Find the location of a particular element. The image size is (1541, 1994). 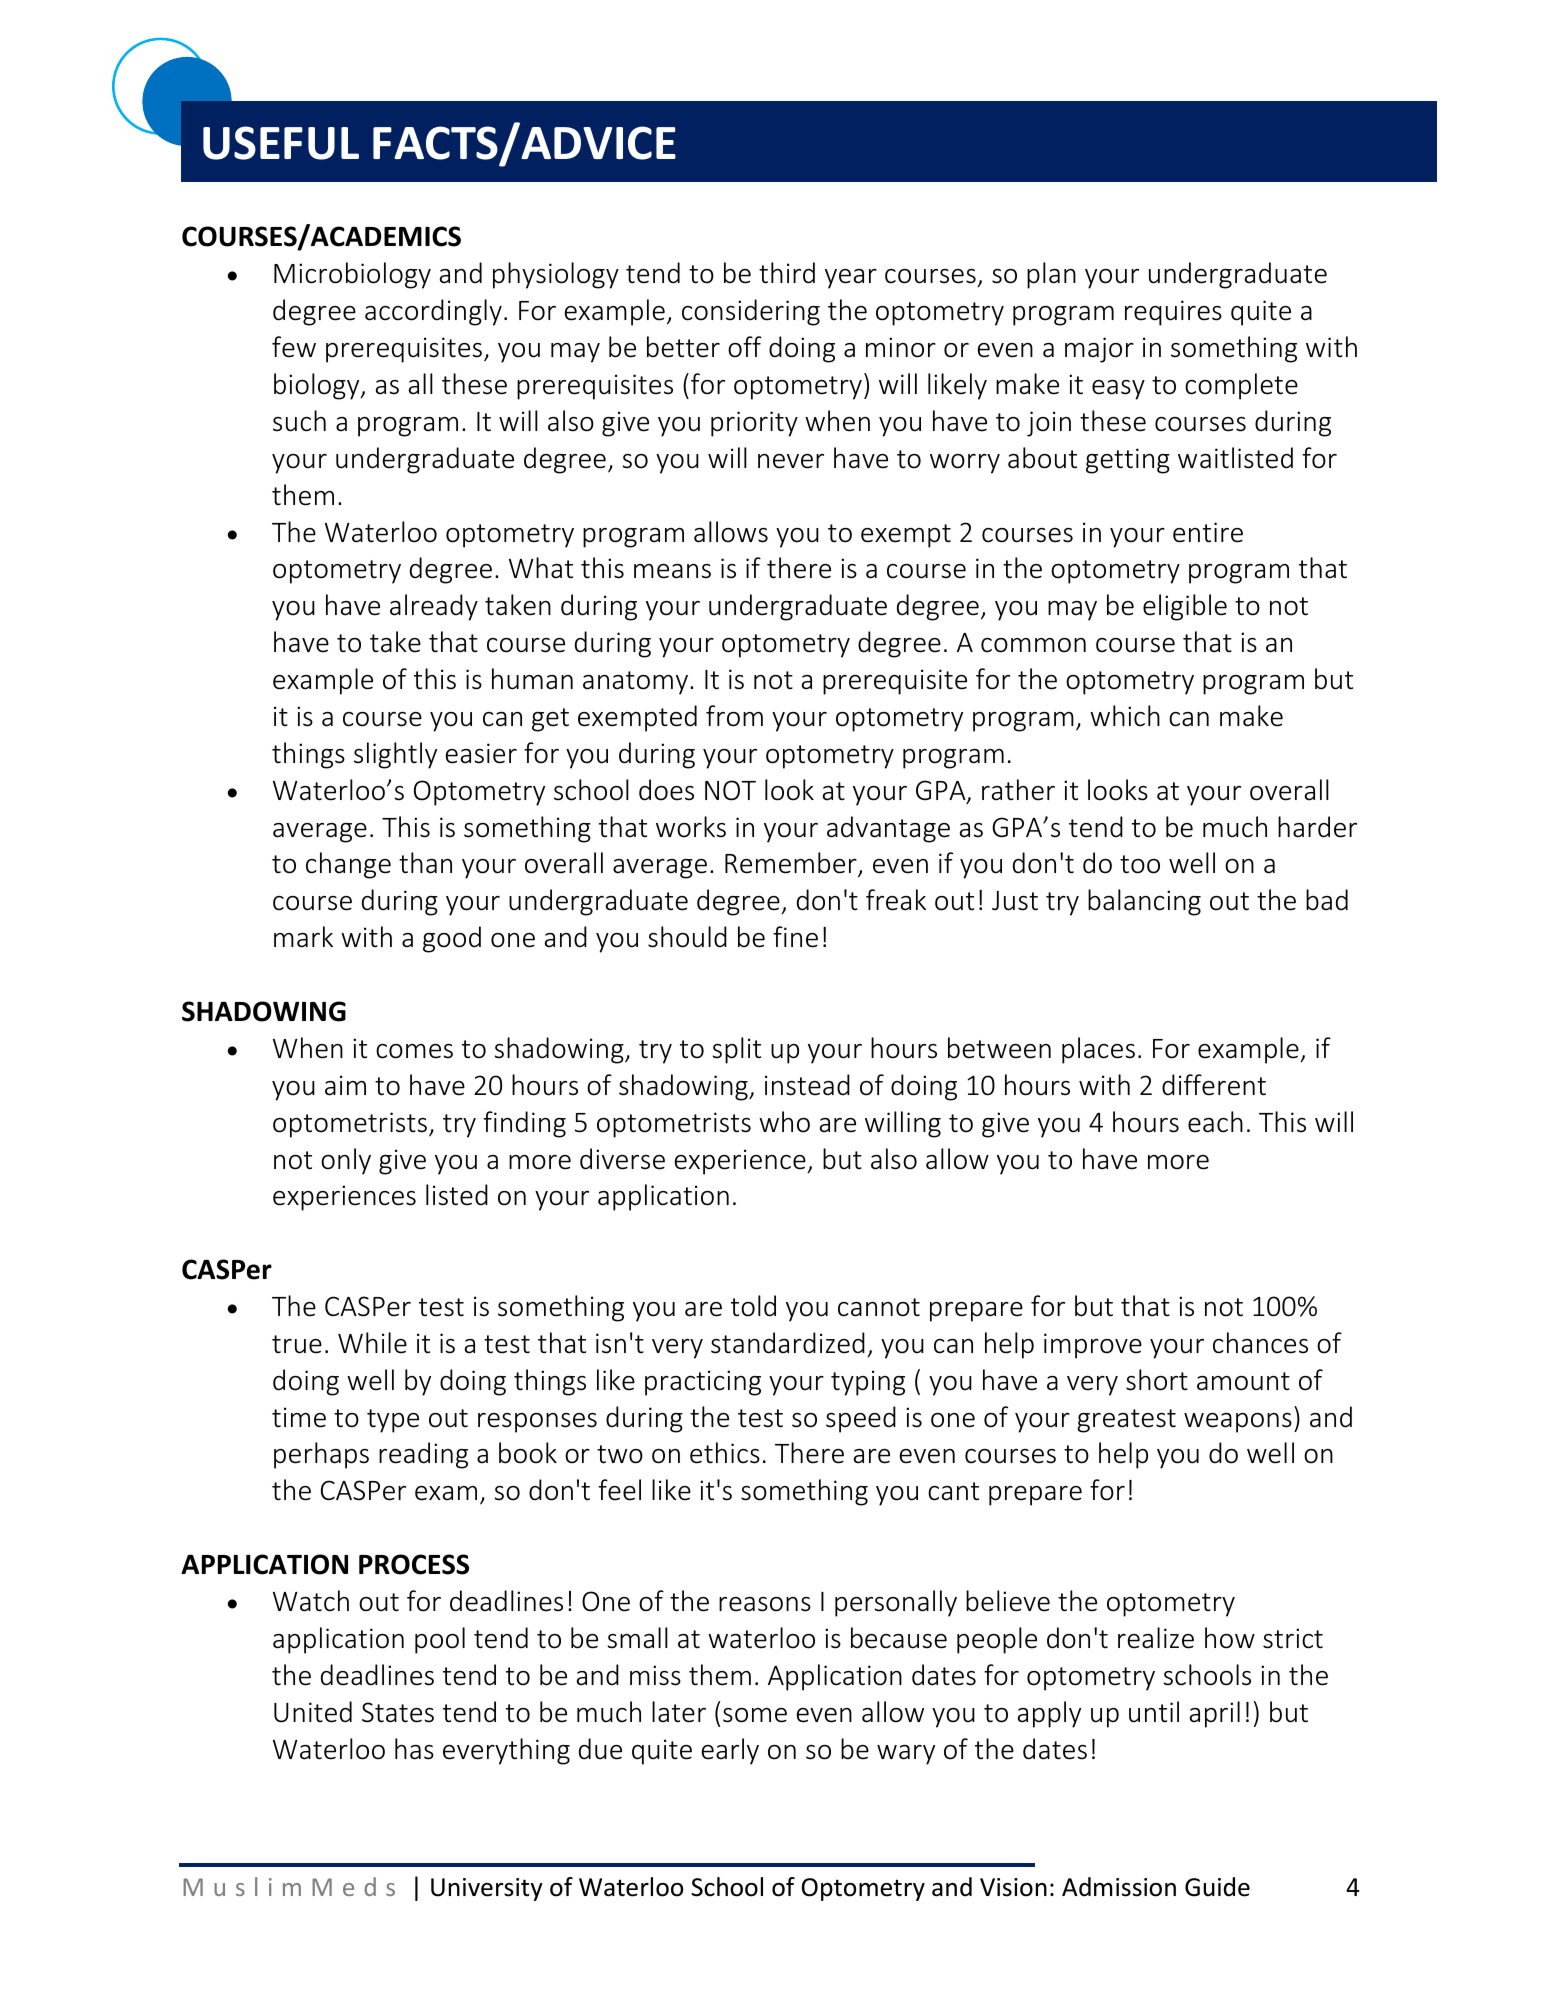

entire is located at coordinates (1208, 532).
